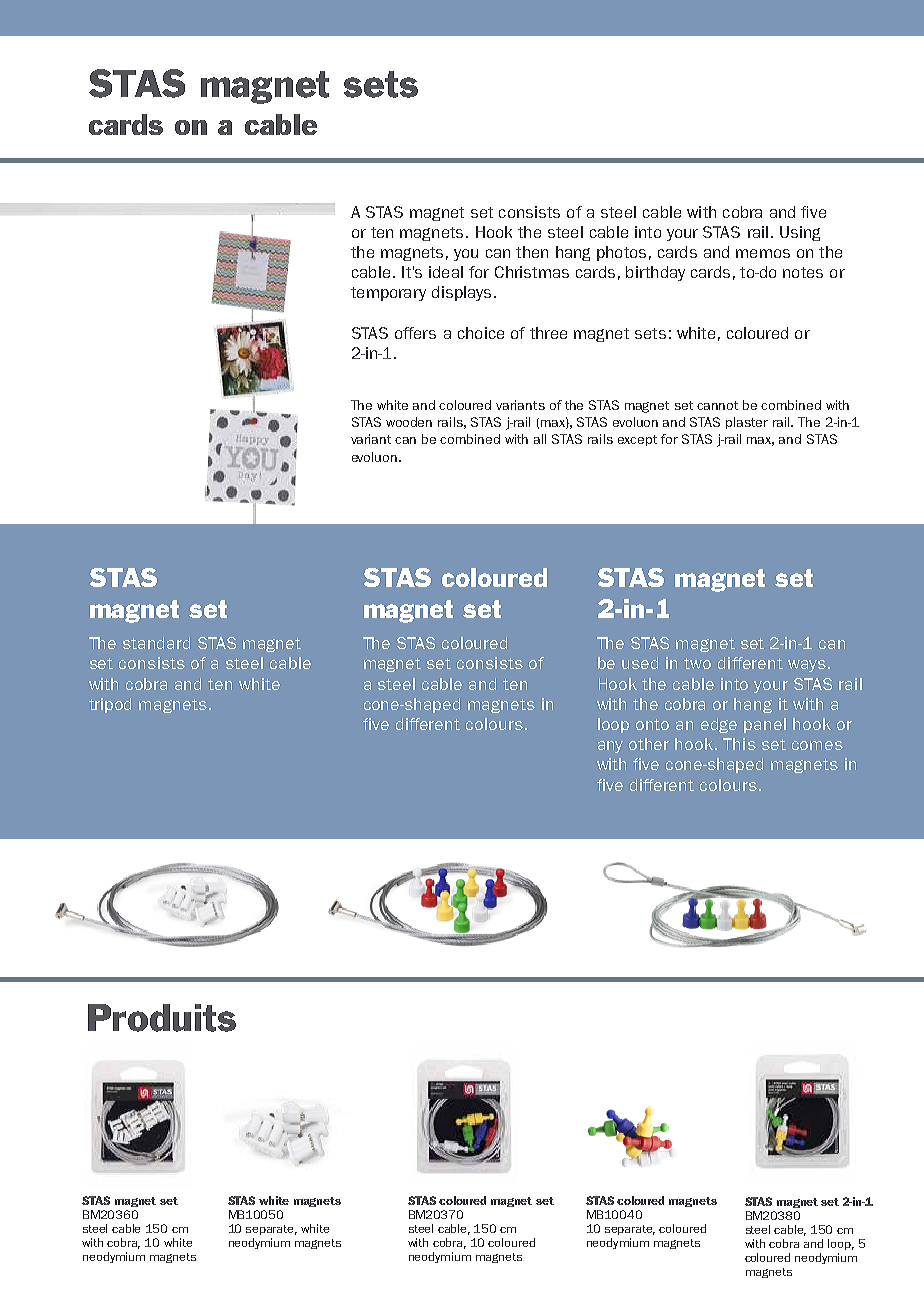 The height and width of the screenshot is (1308, 924). What do you see at coordinates (409, 422) in the screenshot?
I see `wooden` at bounding box center [409, 422].
